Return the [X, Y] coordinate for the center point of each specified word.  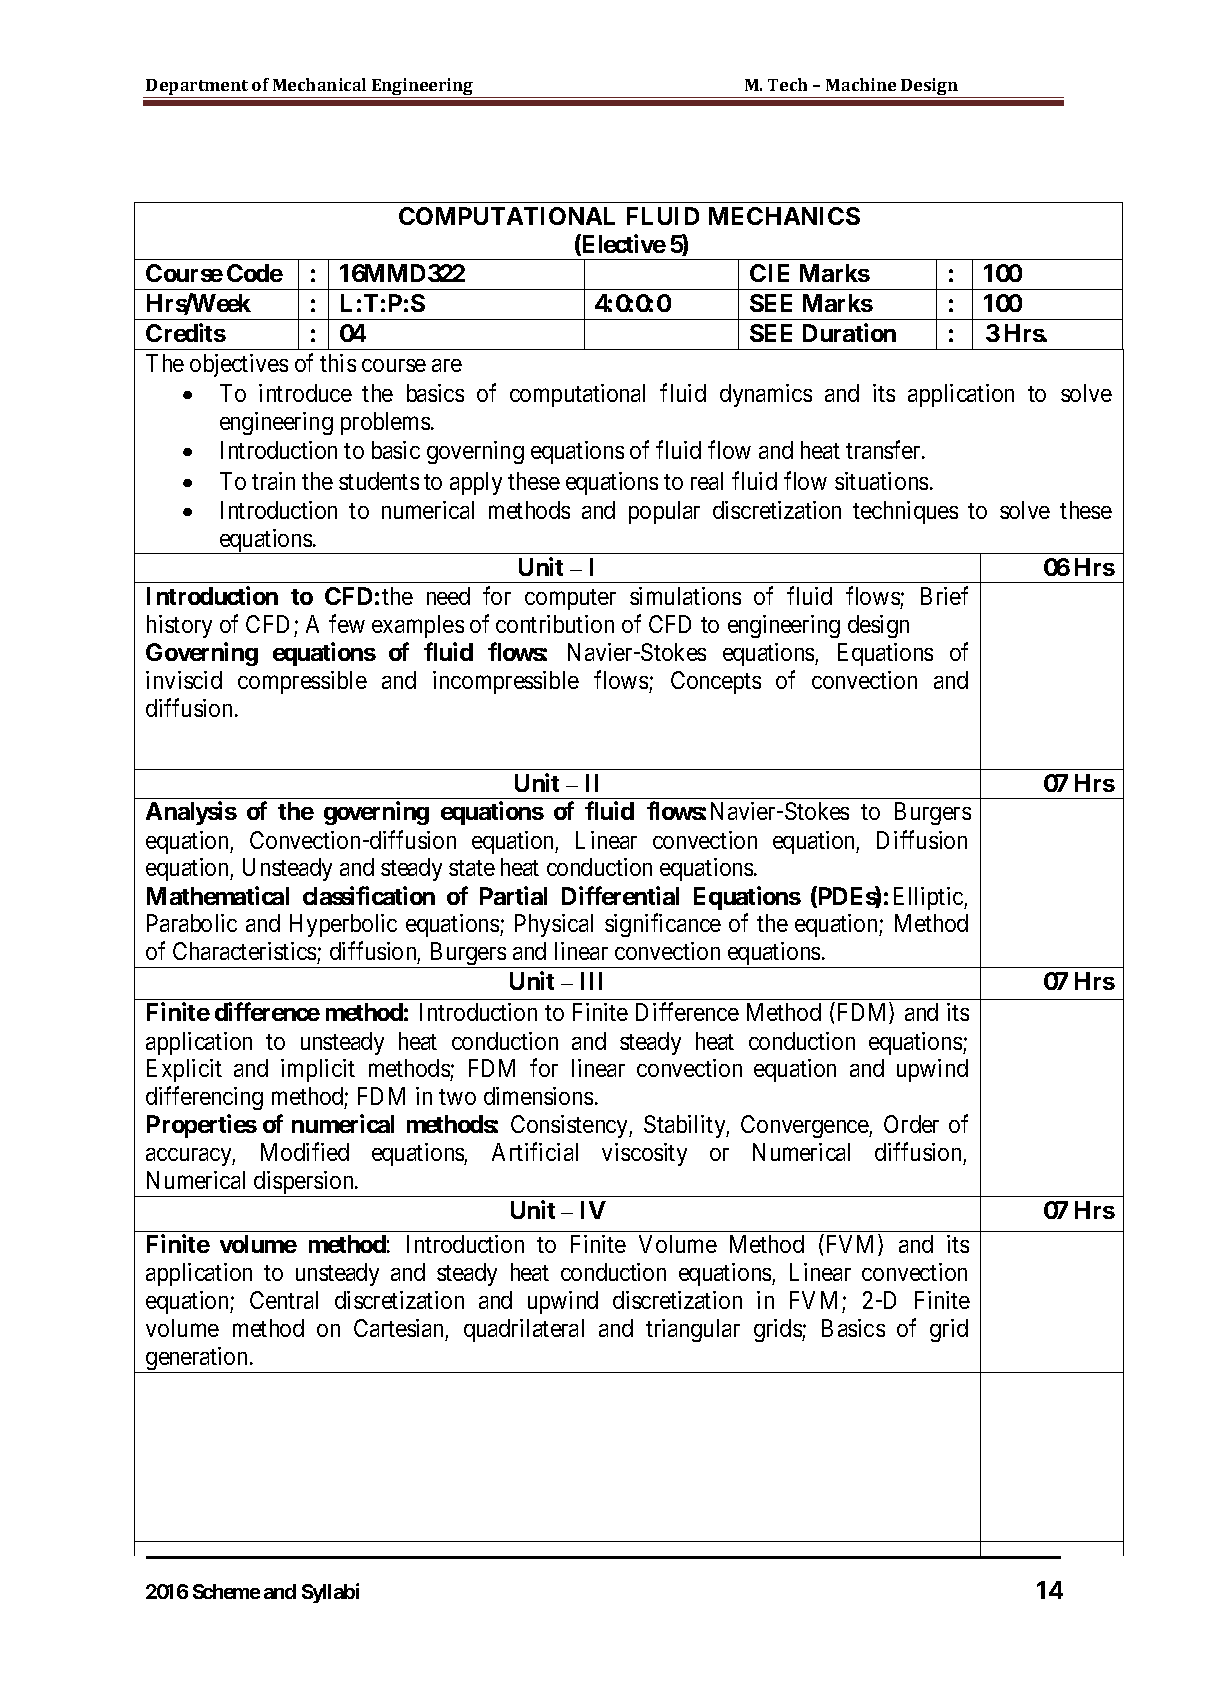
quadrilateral [524, 1330]
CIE [769, 273]
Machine [861, 84]
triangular [693, 1330]
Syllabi [330, 1593]
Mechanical [319, 84]
